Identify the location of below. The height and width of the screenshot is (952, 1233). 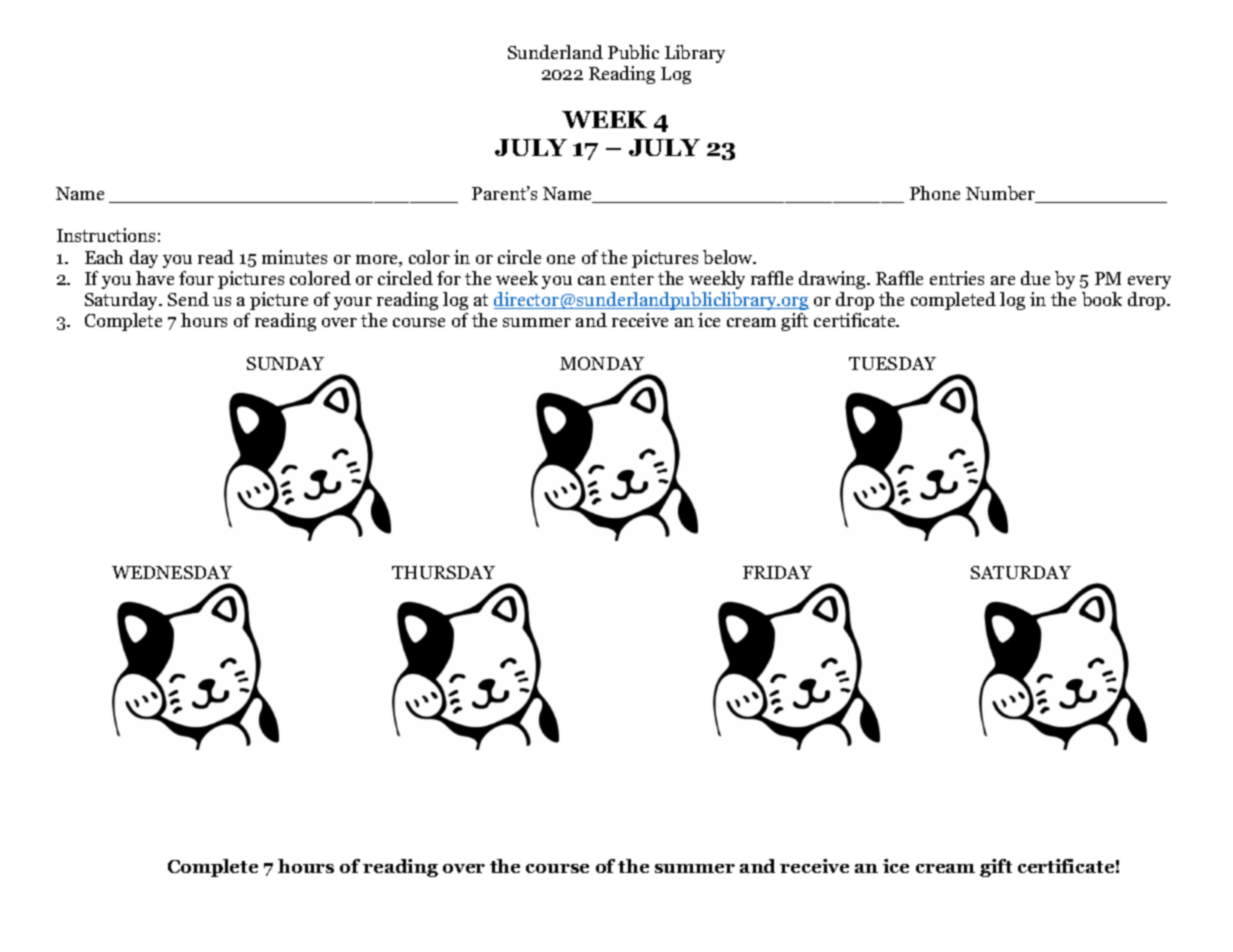
(729, 257).
